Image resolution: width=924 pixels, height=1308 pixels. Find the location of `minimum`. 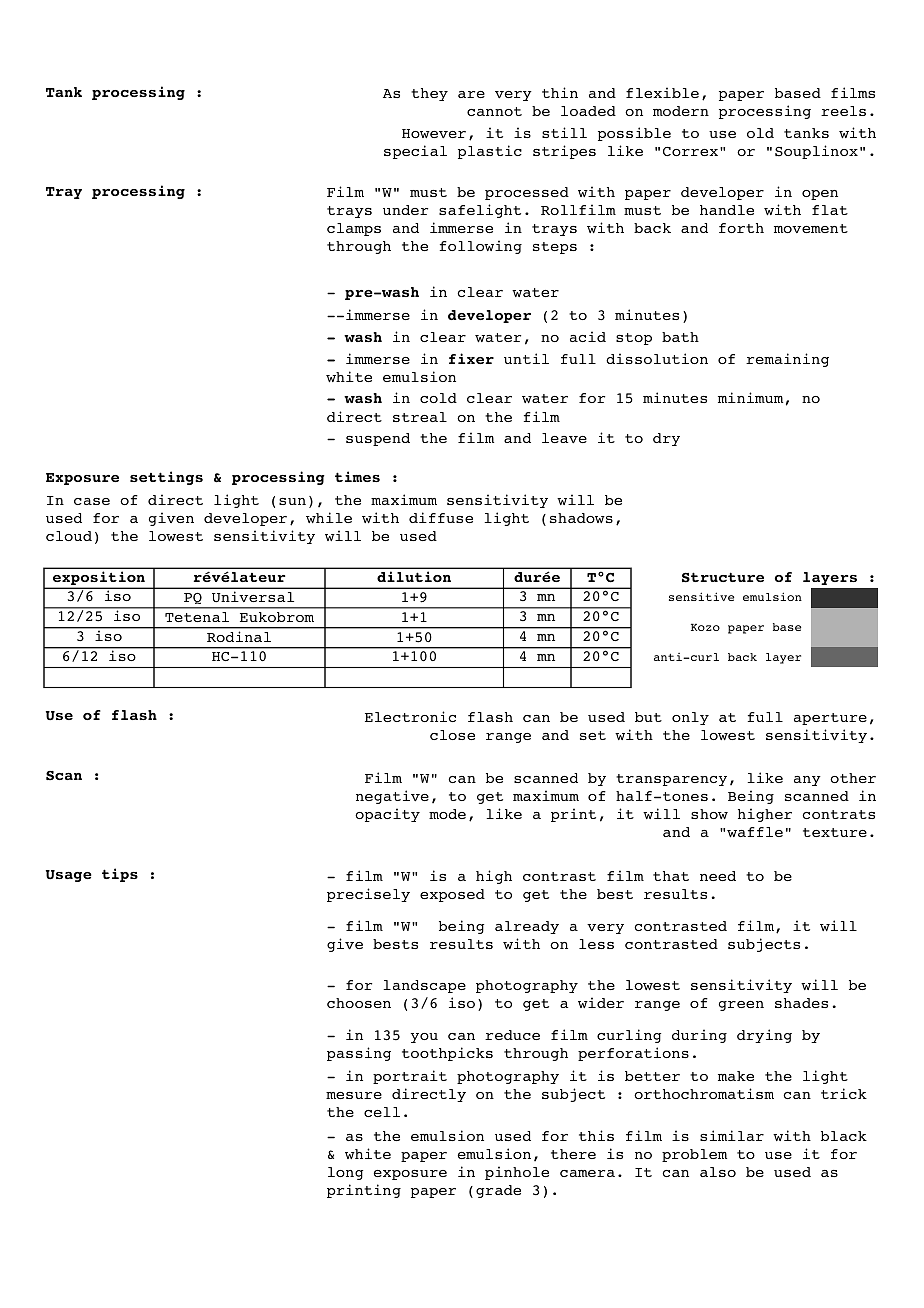

minimum is located at coordinates (750, 397).
